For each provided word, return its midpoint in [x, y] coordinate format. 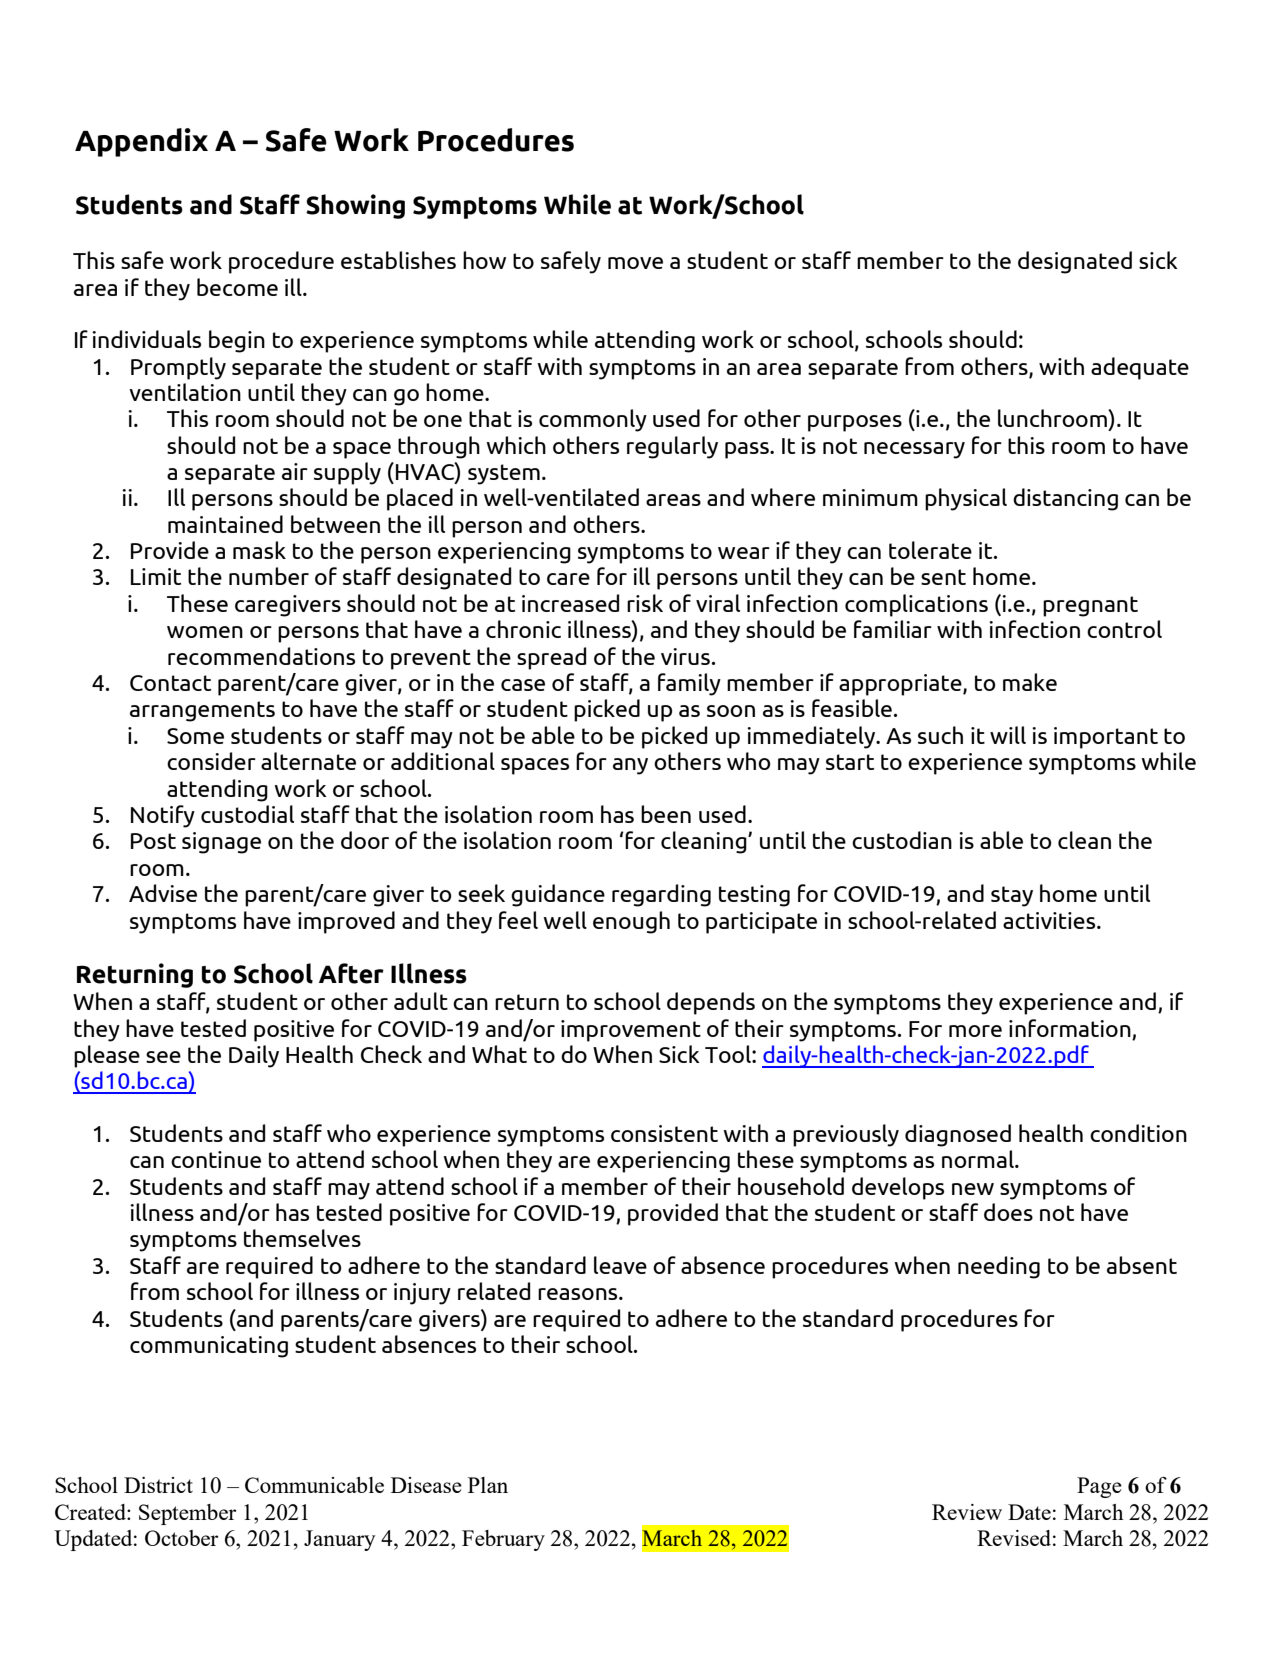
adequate [1140, 368]
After [351, 973]
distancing [1065, 499]
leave [620, 1265]
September [187, 1514]
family [689, 684]
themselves [302, 1238]
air [295, 471]
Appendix [141, 142]
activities [1050, 920]
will [1008, 735]
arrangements [202, 711]
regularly [672, 447]
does [1008, 1212]
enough [631, 922]
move [635, 263]
